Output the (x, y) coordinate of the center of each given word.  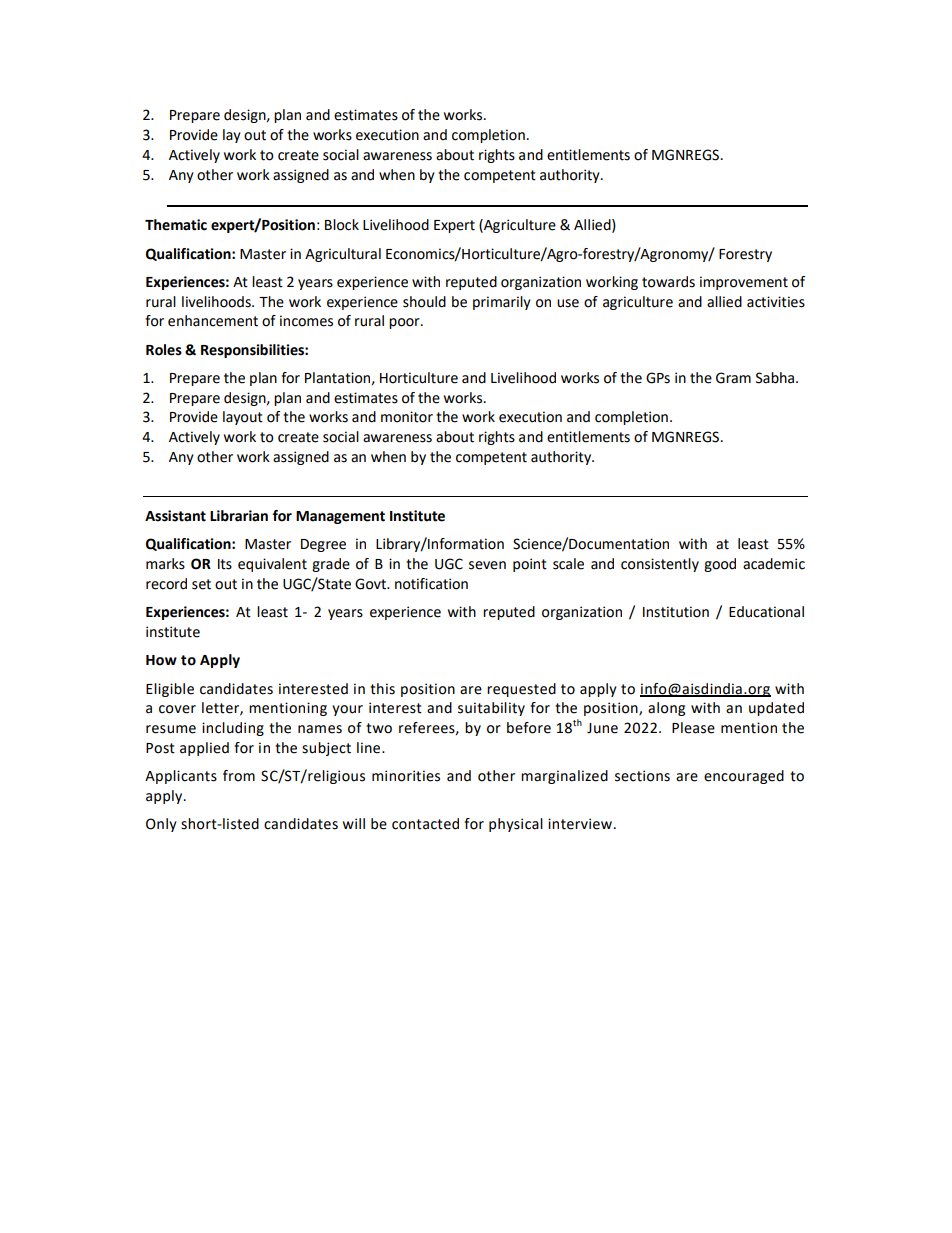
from (239, 776)
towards (668, 282)
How (161, 660)
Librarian (239, 516)
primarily (502, 303)
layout (243, 418)
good (720, 565)
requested (521, 690)
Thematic (176, 225)
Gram (733, 378)
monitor (407, 417)
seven (487, 565)
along (666, 709)
